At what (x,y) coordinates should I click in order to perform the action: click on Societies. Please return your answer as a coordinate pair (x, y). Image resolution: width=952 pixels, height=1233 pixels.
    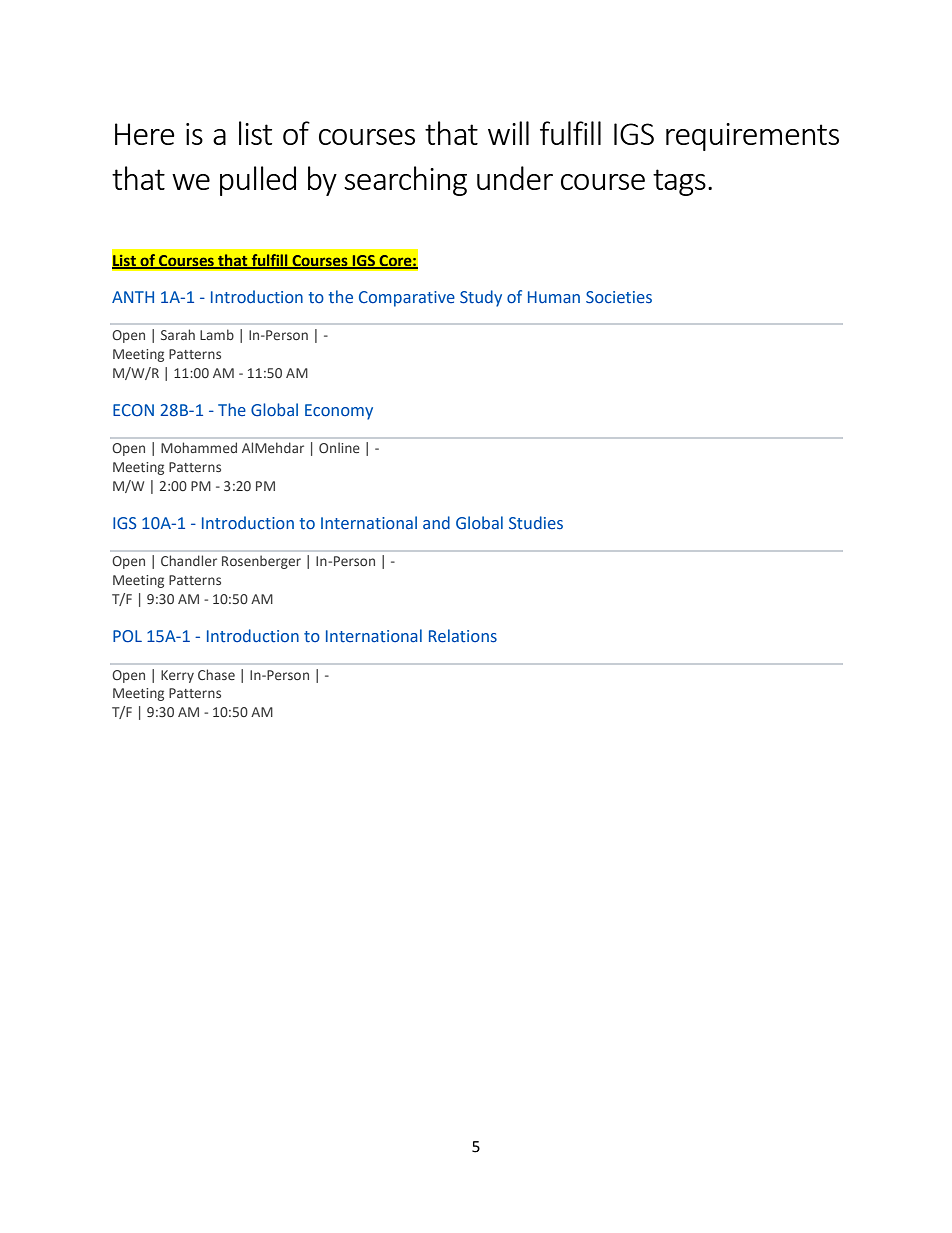
    Looking at the image, I should click on (619, 297).
